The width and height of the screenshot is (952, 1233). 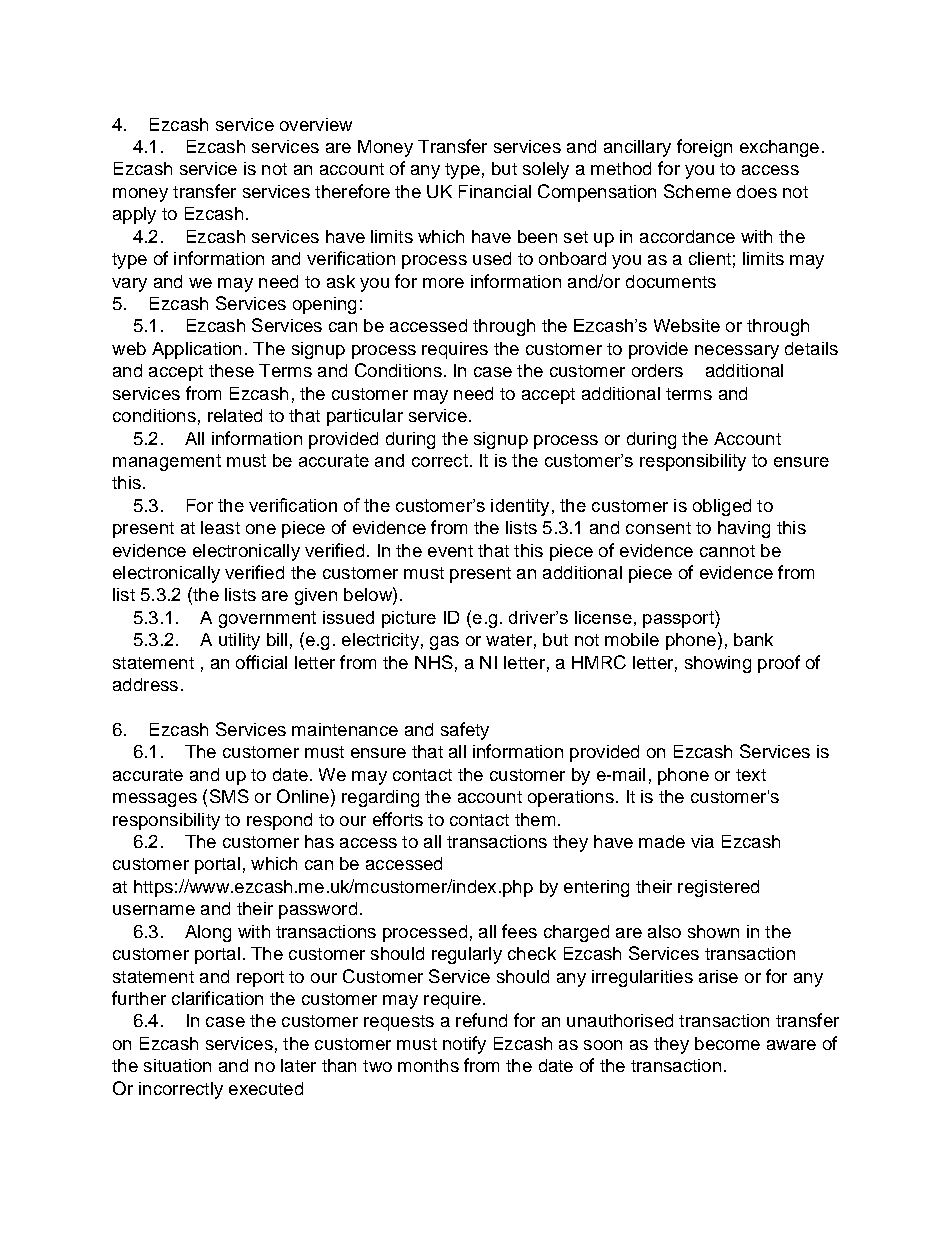 What do you see at coordinates (702, 841) in the screenshot?
I see `via` at bounding box center [702, 841].
